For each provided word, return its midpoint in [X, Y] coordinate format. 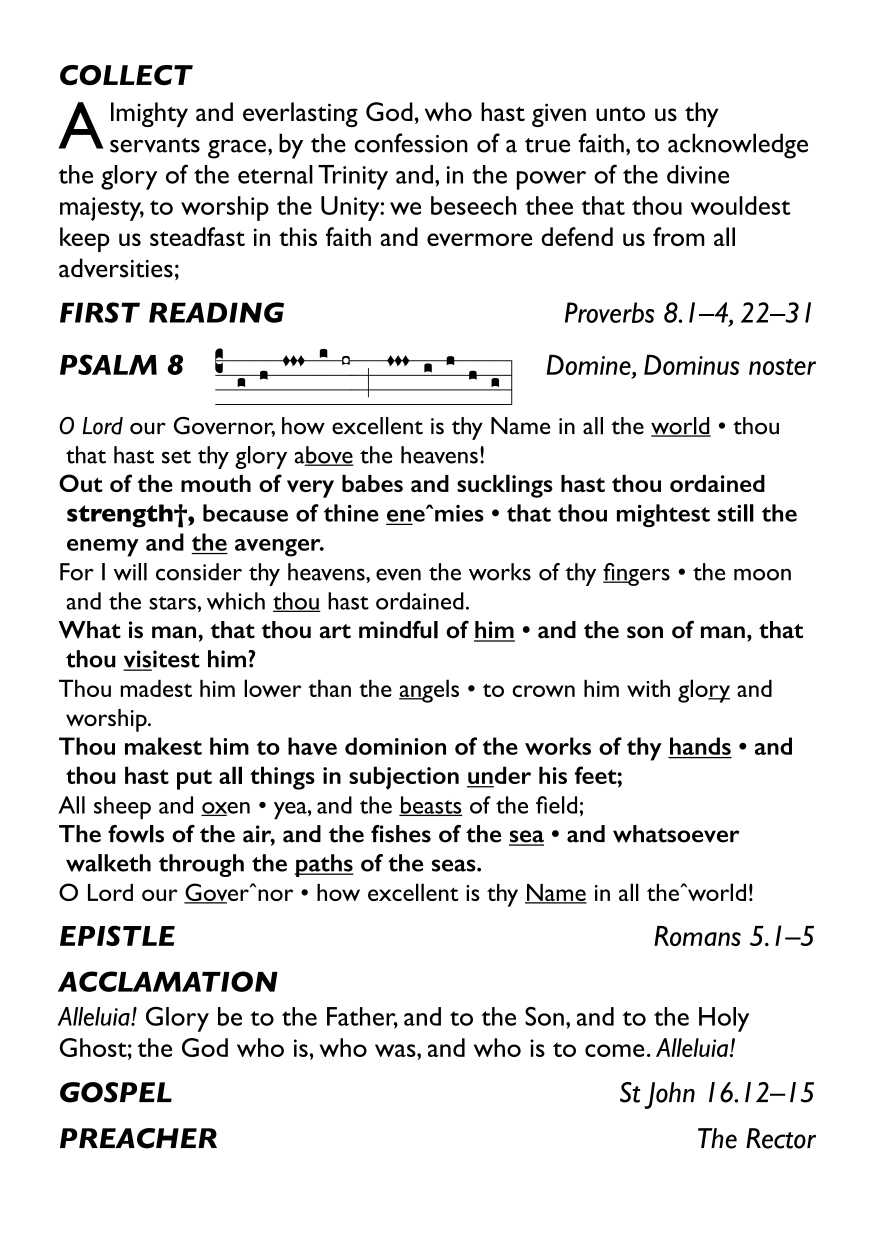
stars [172, 603]
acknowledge [738, 146]
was [396, 1050]
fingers [636, 574]
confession [411, 143]
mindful [398, 629]
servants [155, 145]
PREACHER [138, 1138]
